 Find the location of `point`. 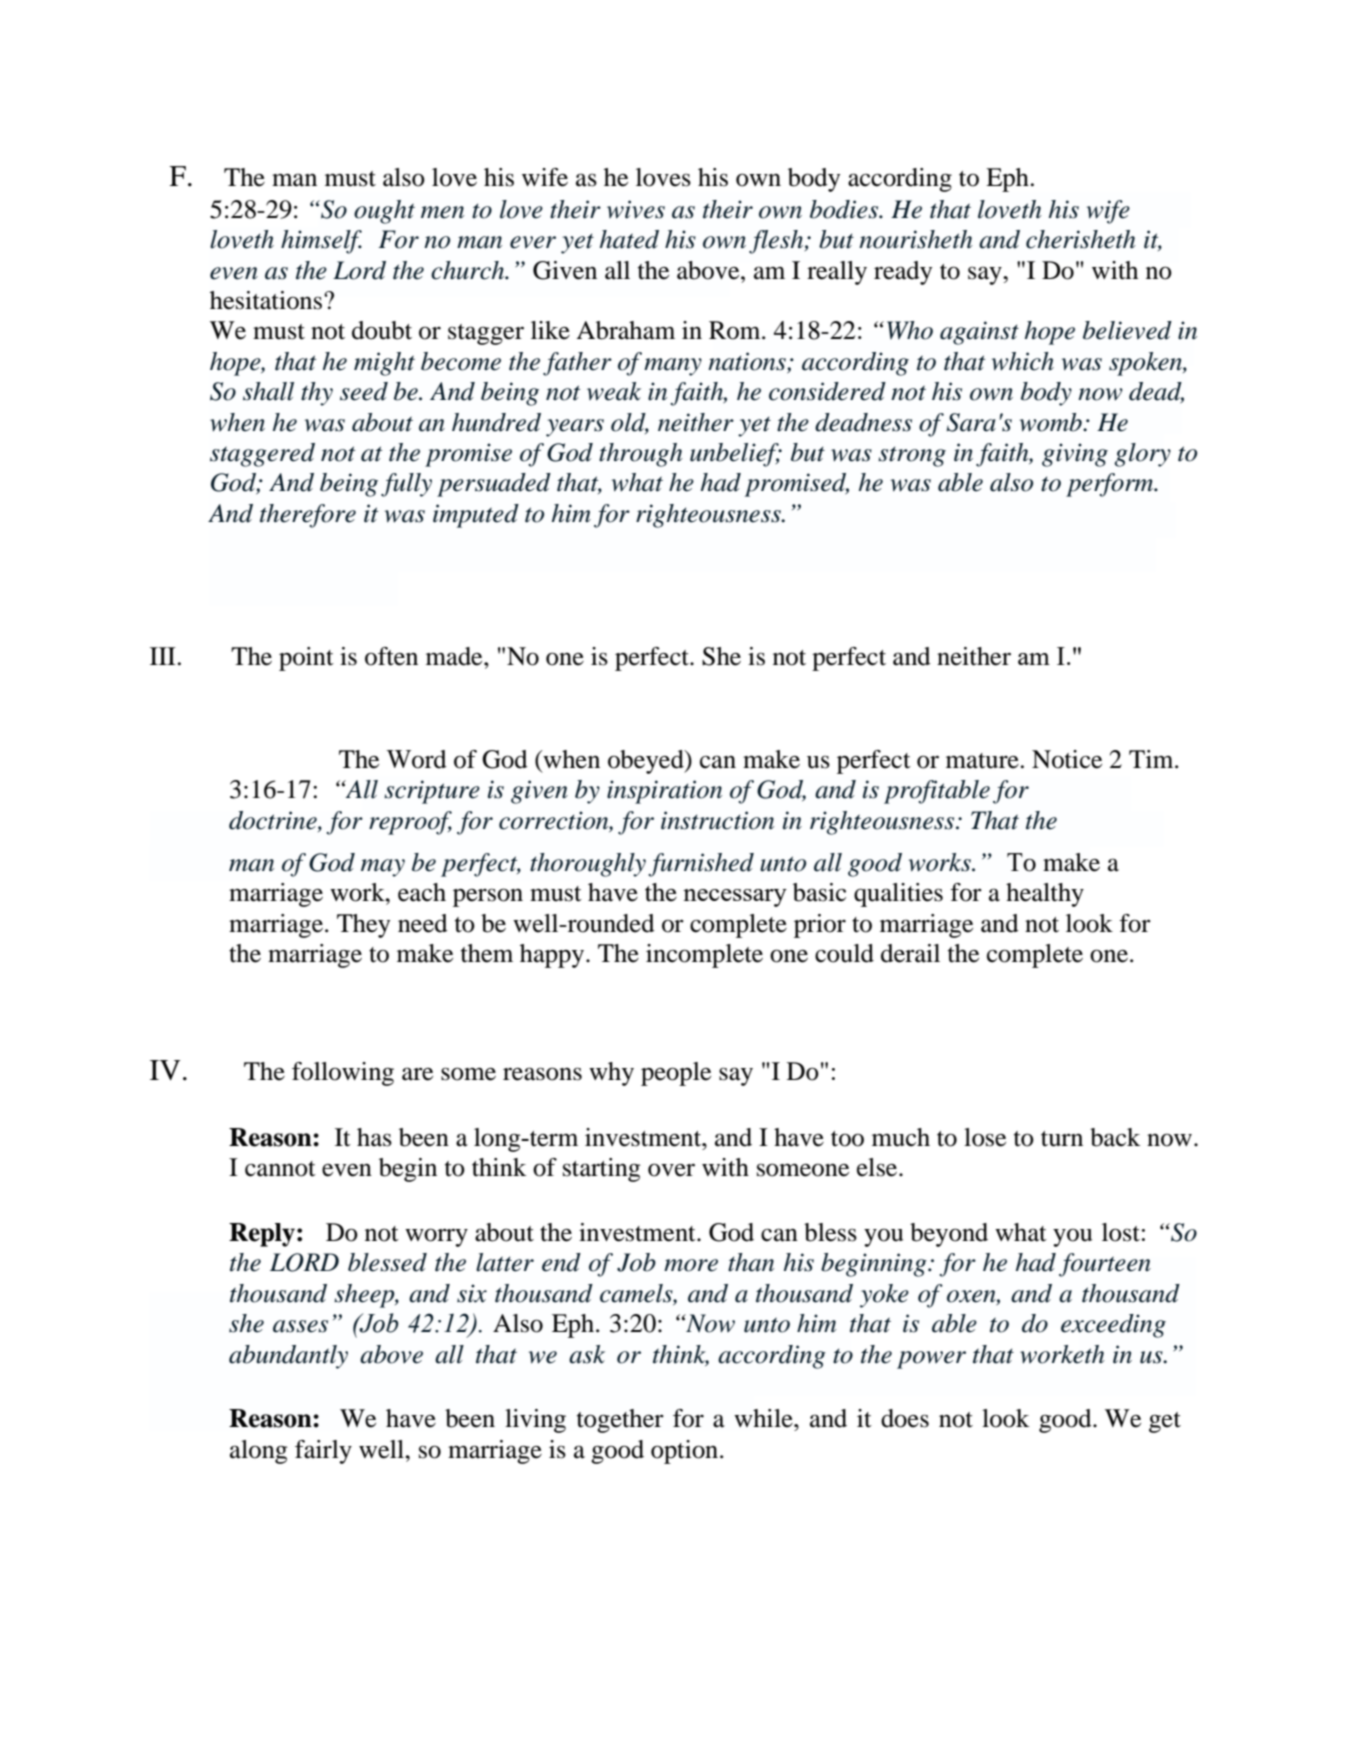

point is located at coordinates (306, 659).
